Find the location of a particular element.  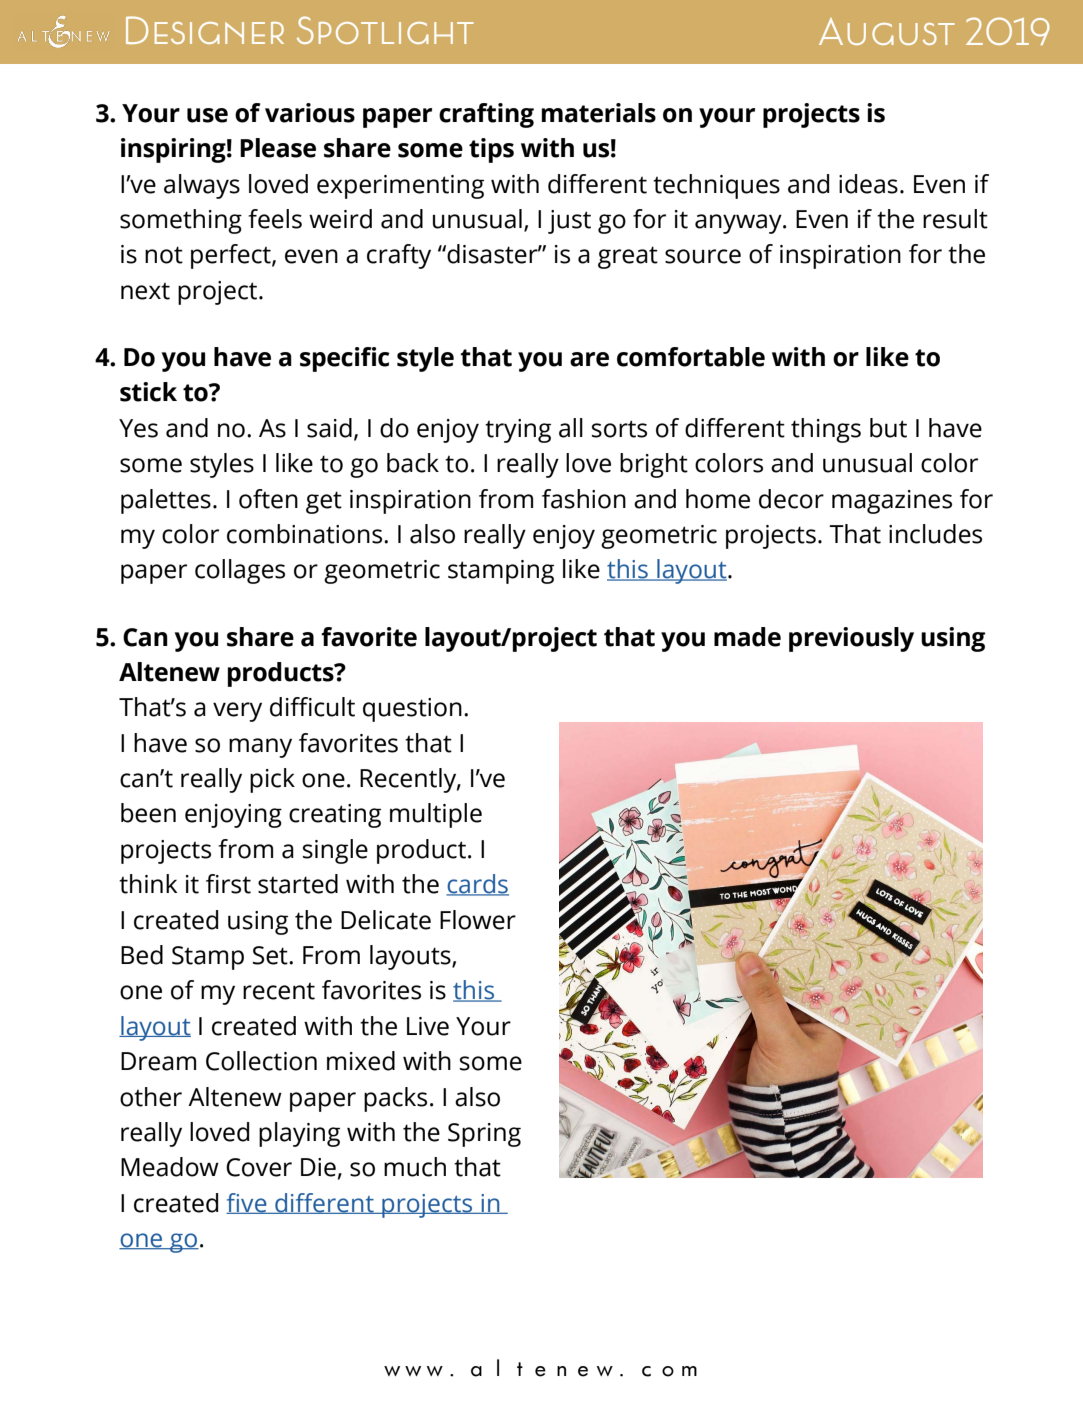

Cover is located at coordinates (259, 1167).
